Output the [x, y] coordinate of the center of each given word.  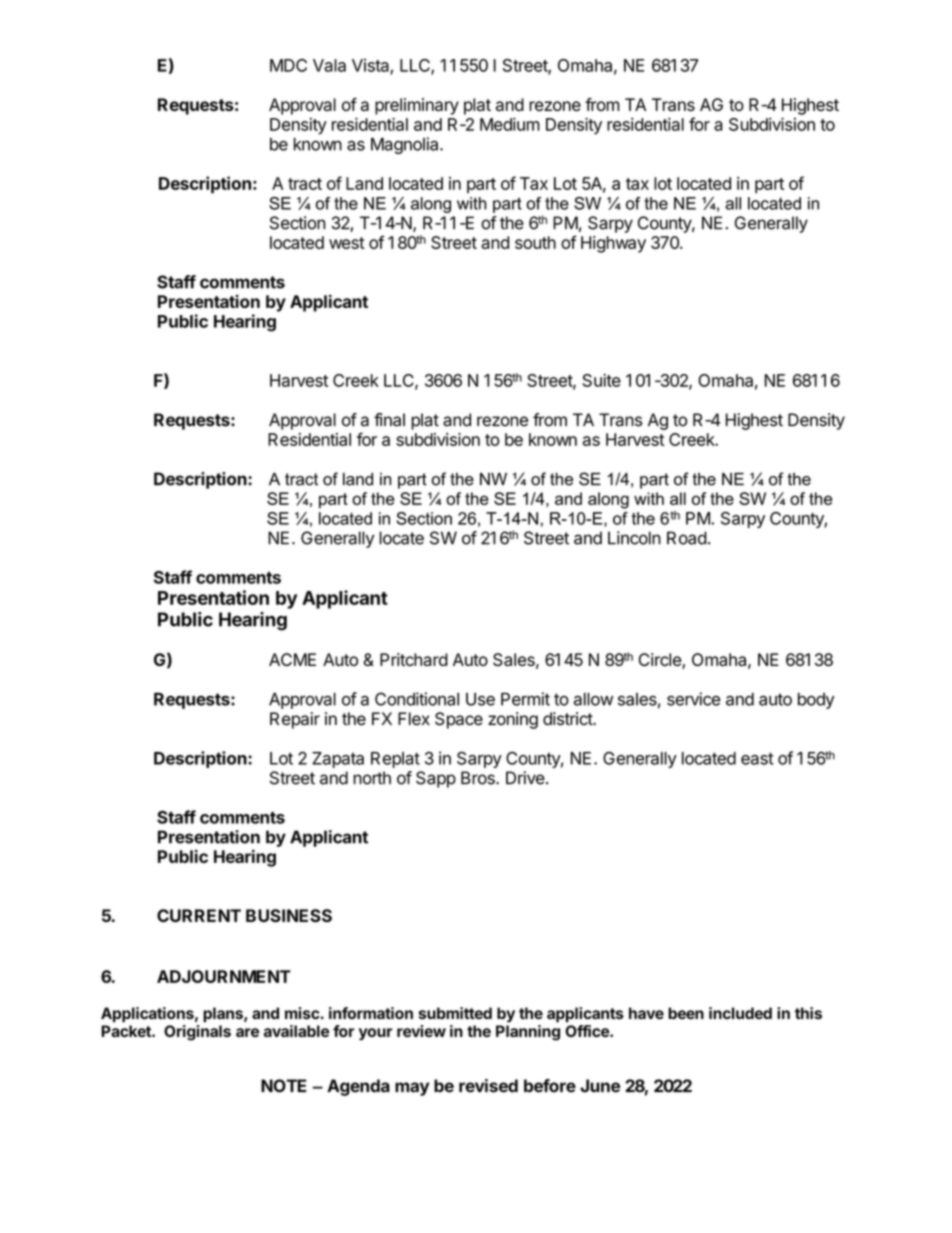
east [757, 759]
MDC [288, 65]
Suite [602, 380]
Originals [197, 1033]
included [740, 1013]
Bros [479, 778]
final [389, 420]
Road [687, 538]
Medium [510, 124]
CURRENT [199, 915]
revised [488, 1086]
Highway [613, 244]
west [347, 243]
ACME [292, 659]
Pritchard [414, 659]
